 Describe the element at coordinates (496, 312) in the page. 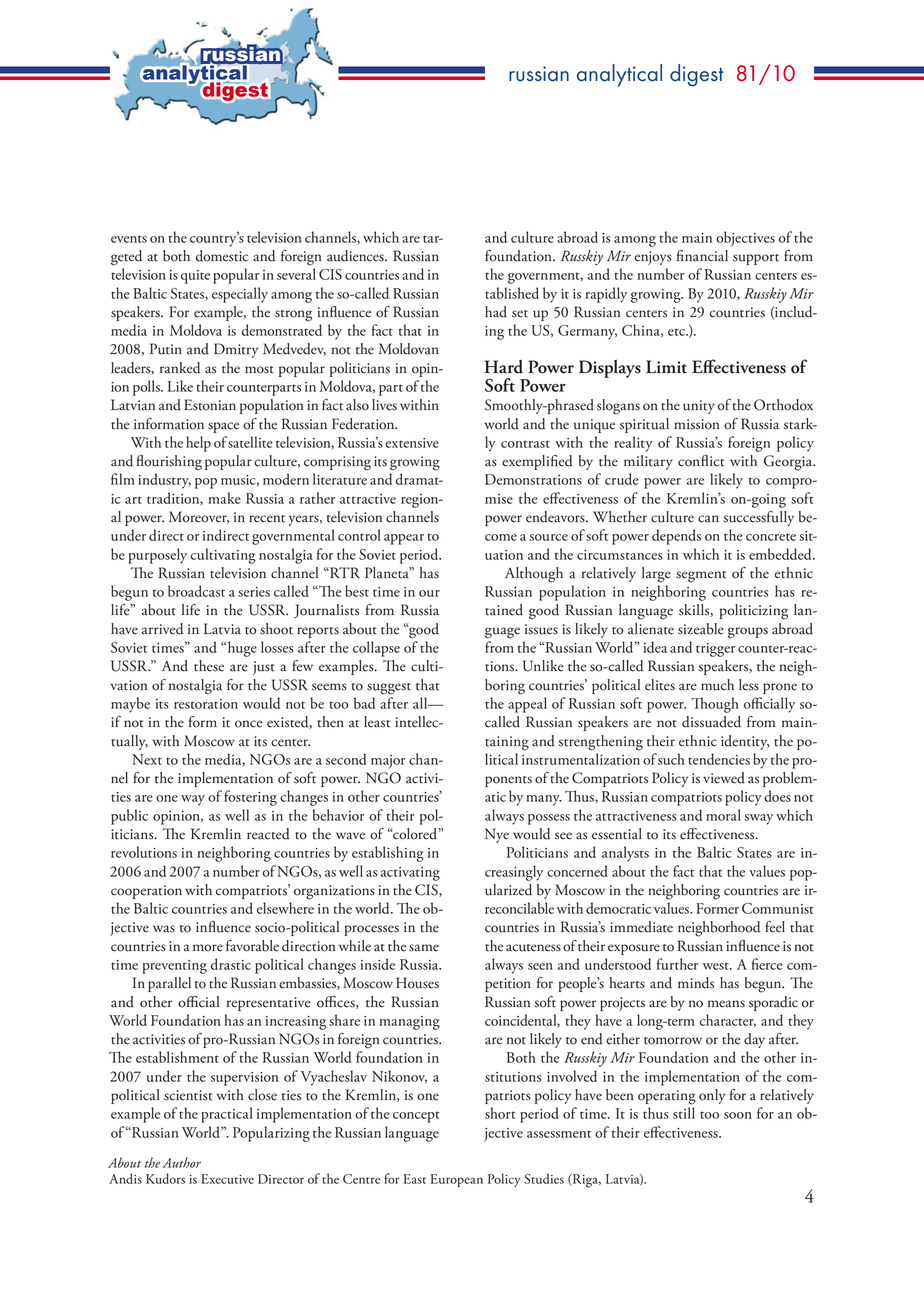

I see `had` at that location.
